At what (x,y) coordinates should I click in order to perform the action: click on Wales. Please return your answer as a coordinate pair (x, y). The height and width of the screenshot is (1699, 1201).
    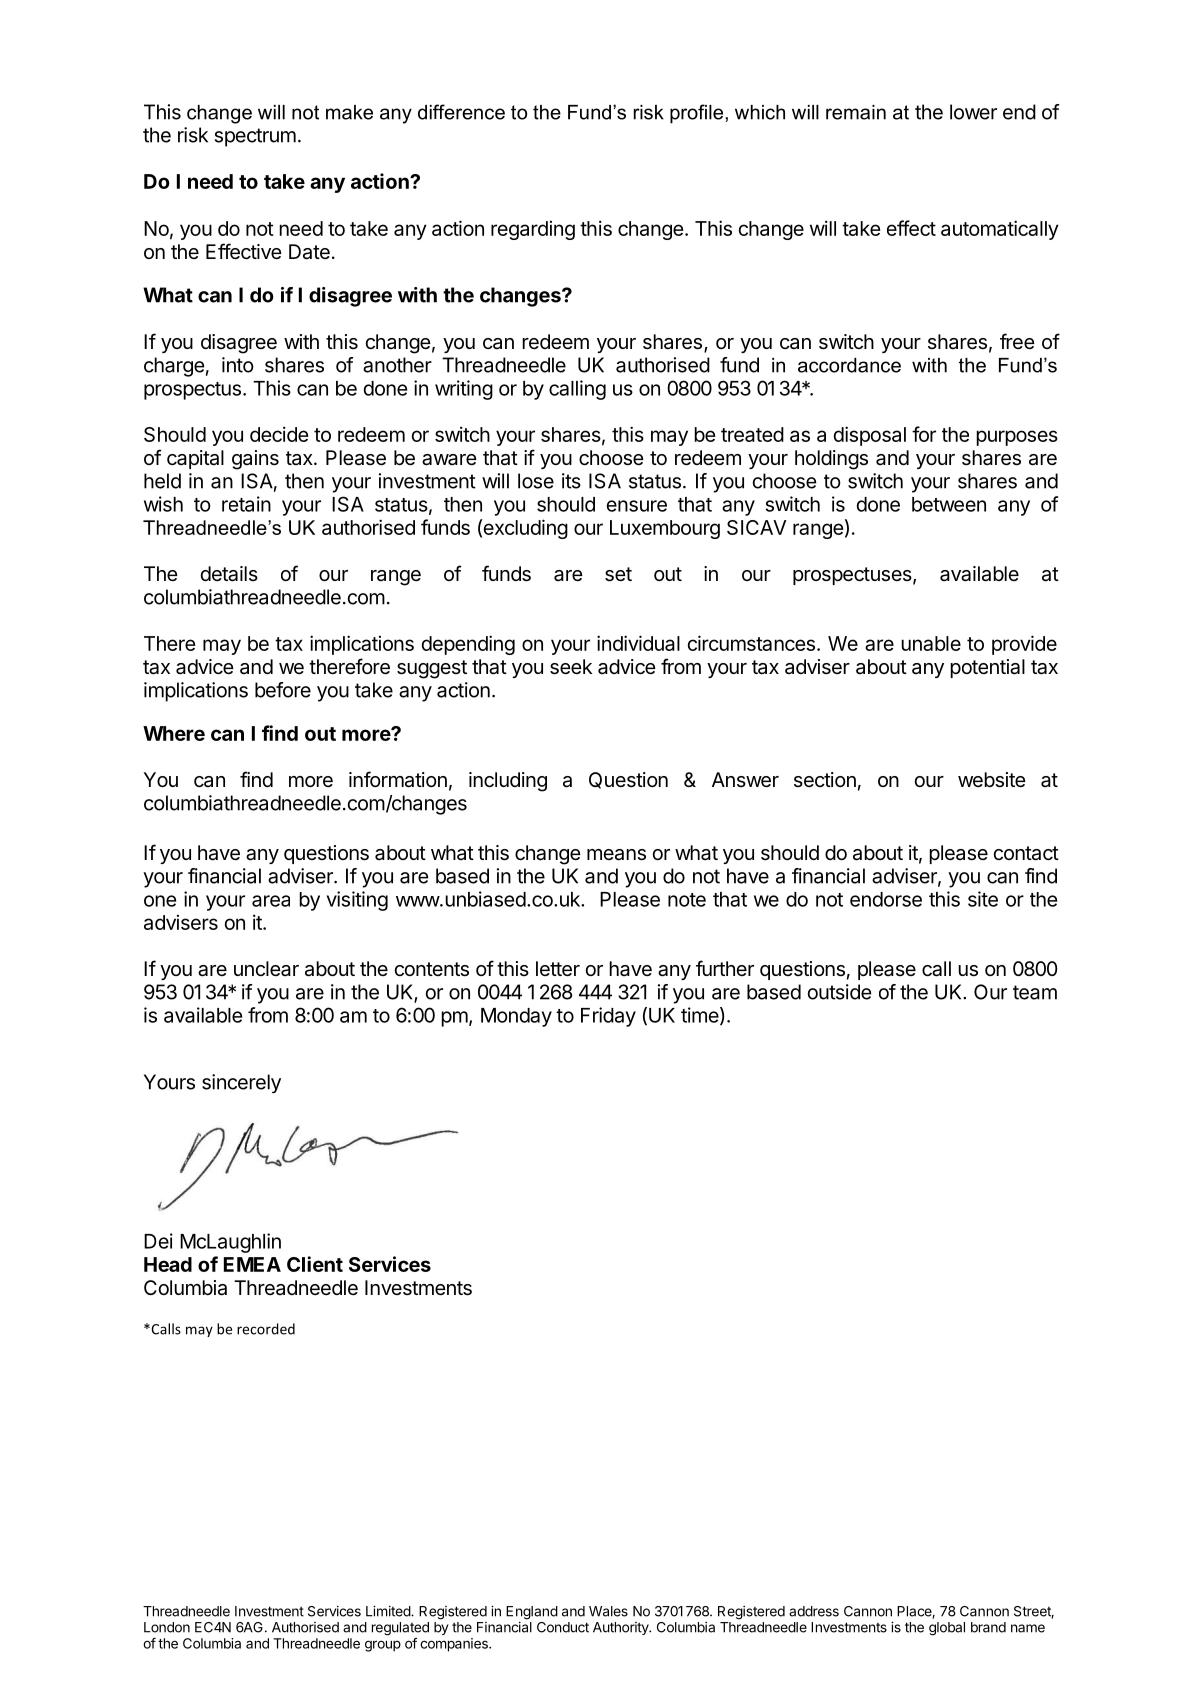
    Looking at the image, I should click on (608, 1611).
